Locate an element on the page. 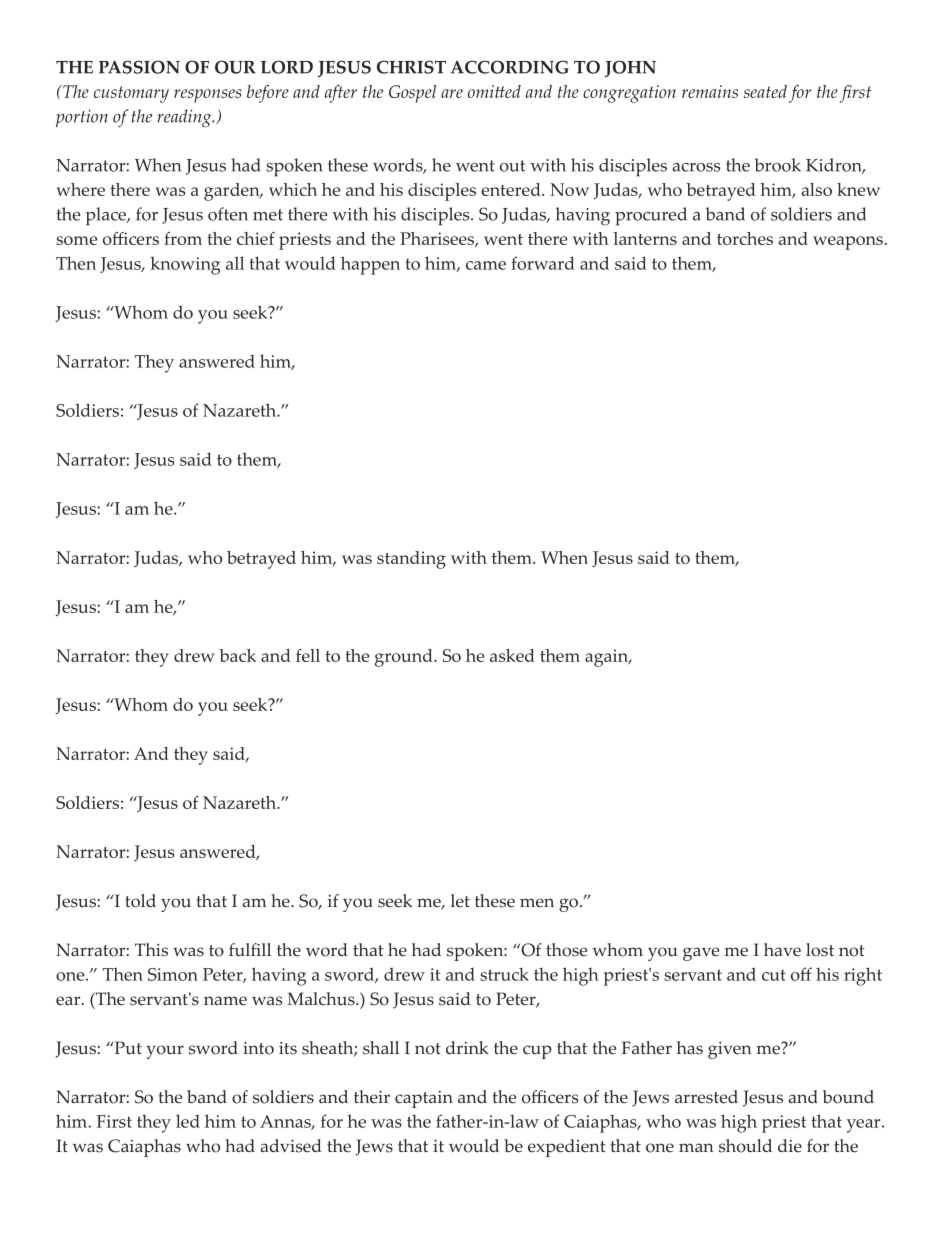 This document has width=952, height=1233. standing is located at coordinates (411, 560).
